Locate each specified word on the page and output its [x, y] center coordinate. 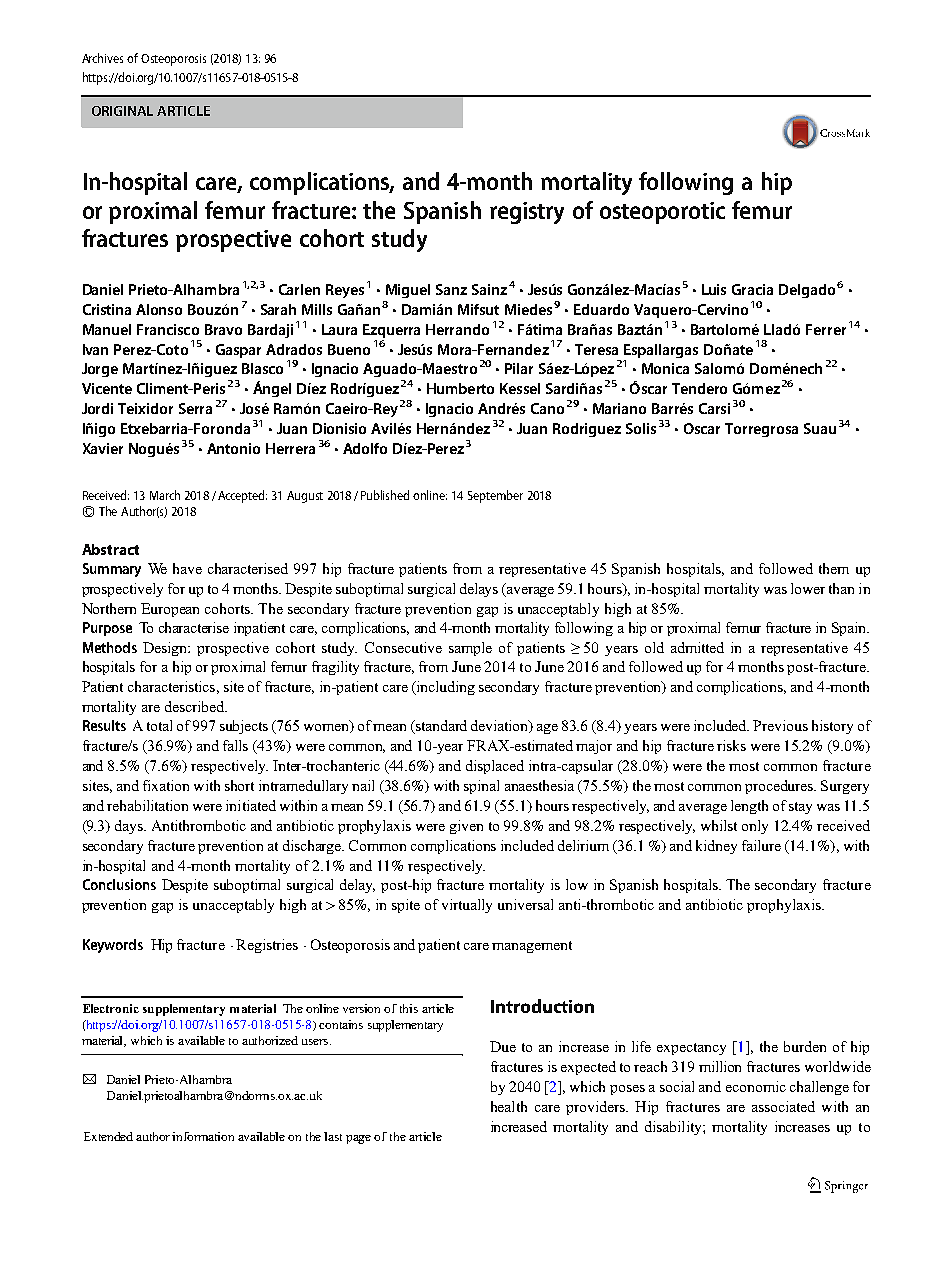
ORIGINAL [122, 111]
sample [470, 649]
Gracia [752, 289]
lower [808, 588]
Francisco [168, 329]
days [130, 827]
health [509, 1106]
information [203, 1136]
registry [527, 213]
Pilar [519, 368]
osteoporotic [662, 213]
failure [761, 845]
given [466, 827]
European [170, 610]
